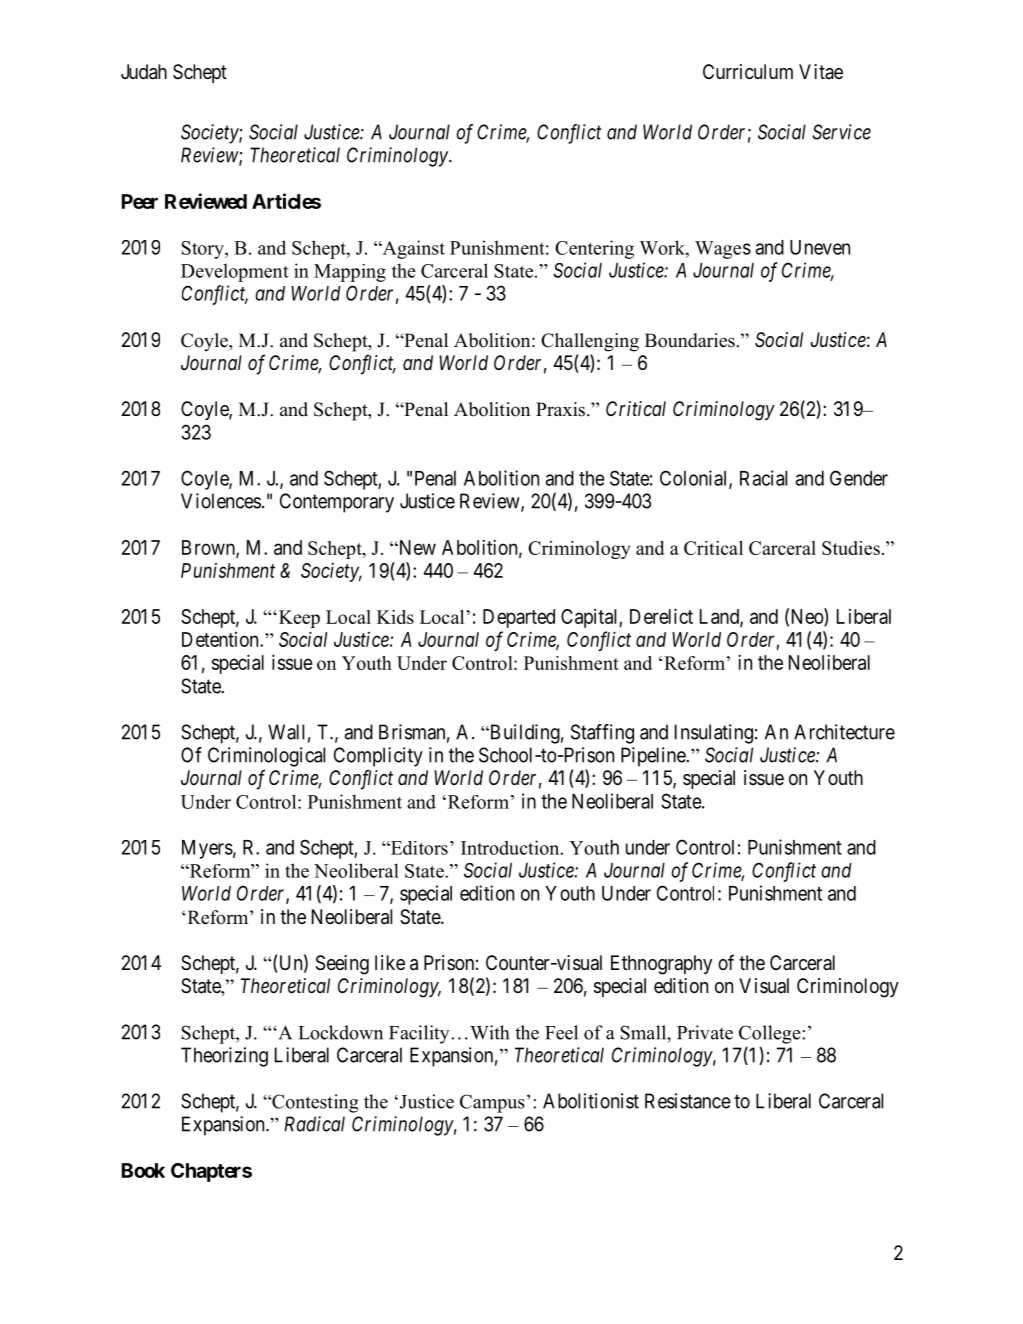 Image resolution: width=1023 pixels, height=1324 pixels. What do you see at coordinates (144, 72) in the screenshot?
I see `Judah` at bounding box center [144, 72].
